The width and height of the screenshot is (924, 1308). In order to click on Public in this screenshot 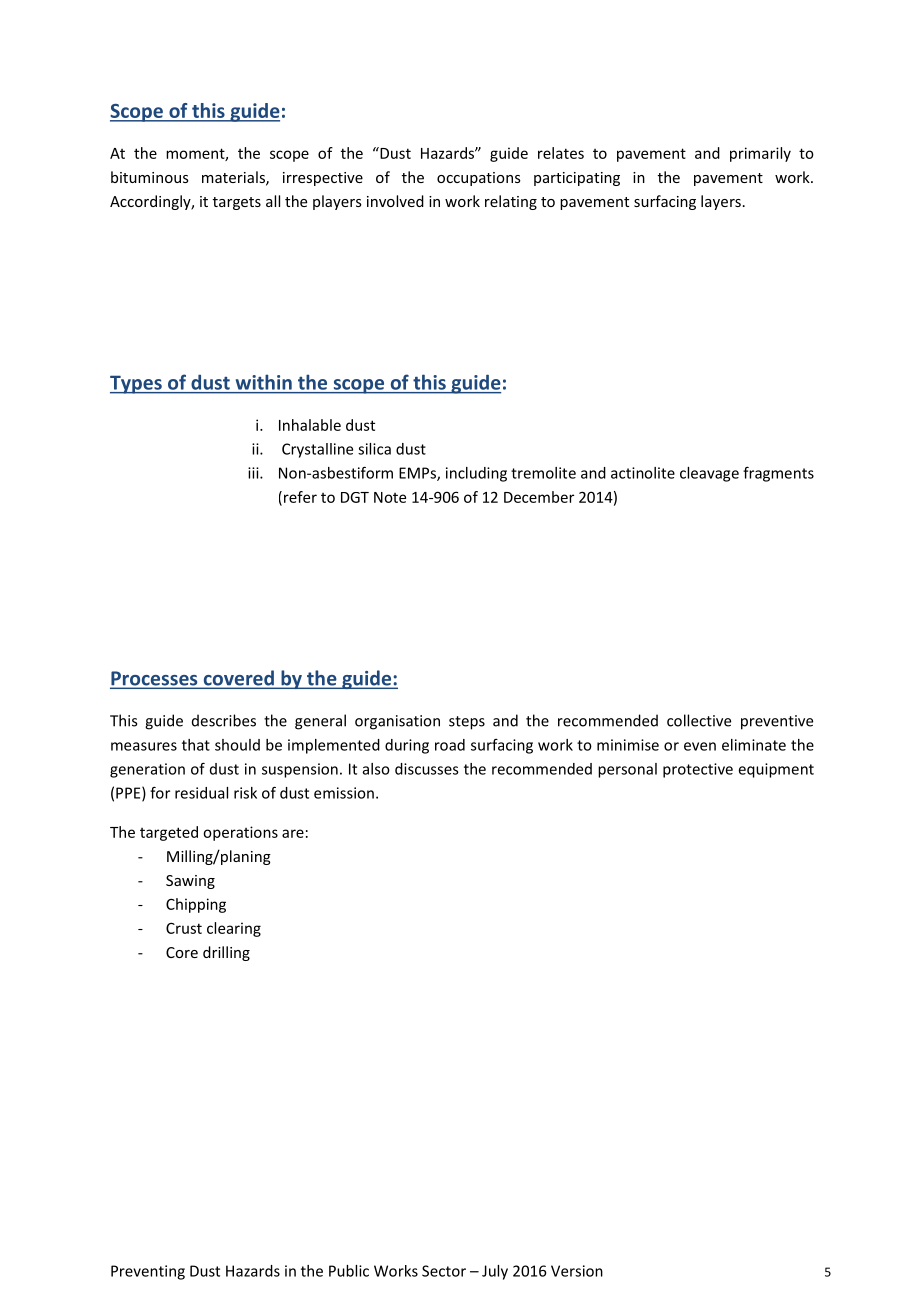, I will do `click(349, 1271)`.
